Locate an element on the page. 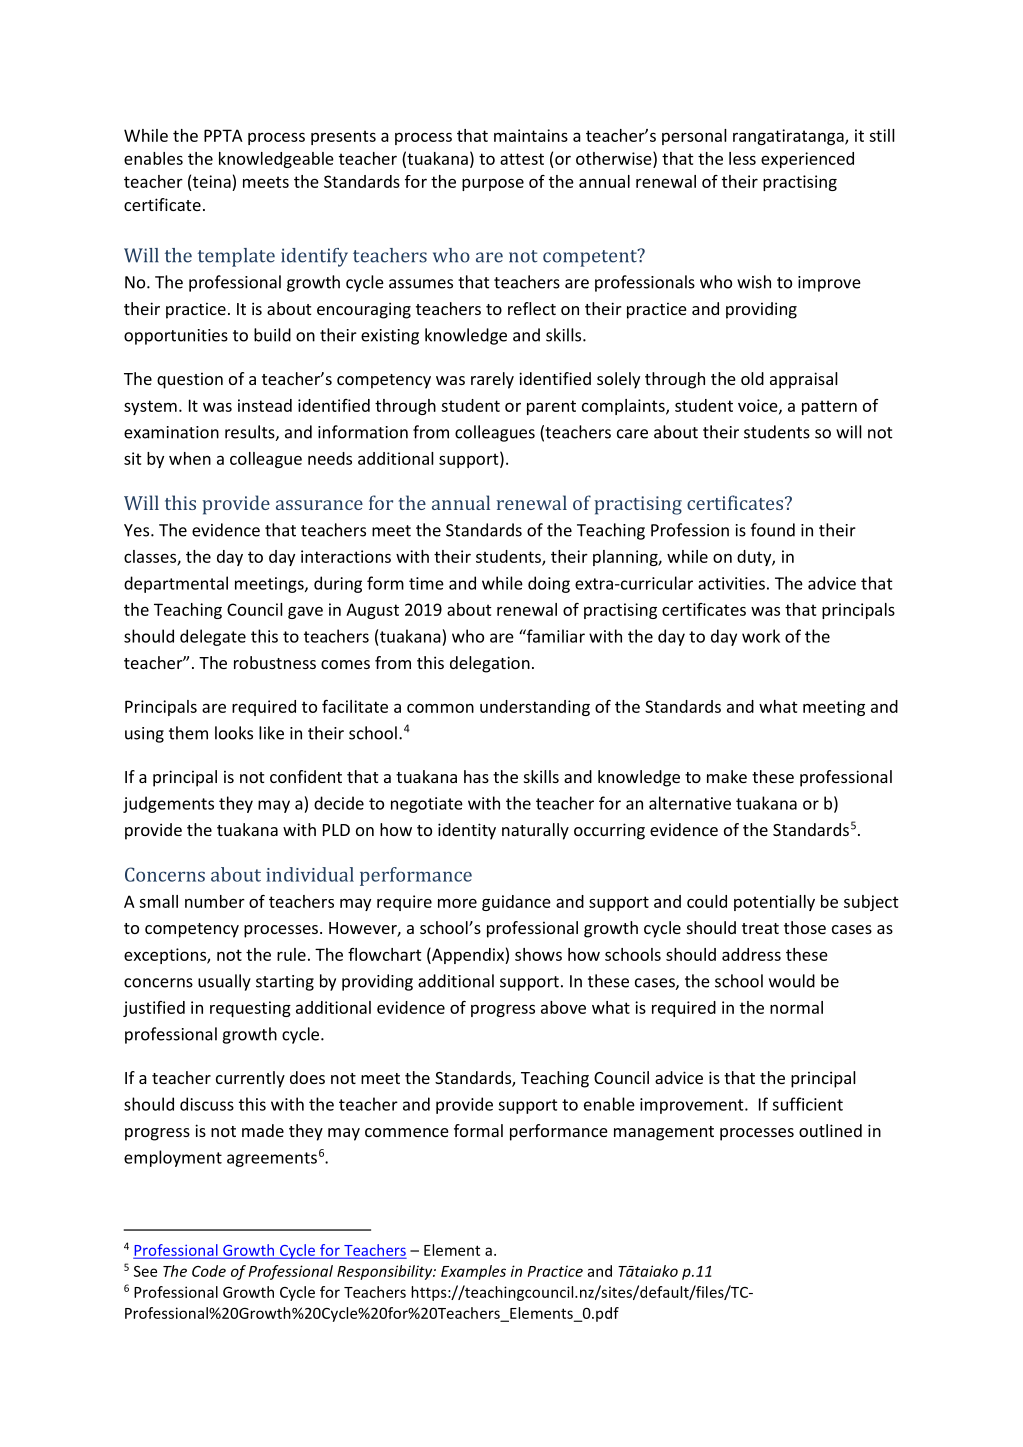 This image has height=1447, width=1023. presents is located at coordinates (343, 137).
